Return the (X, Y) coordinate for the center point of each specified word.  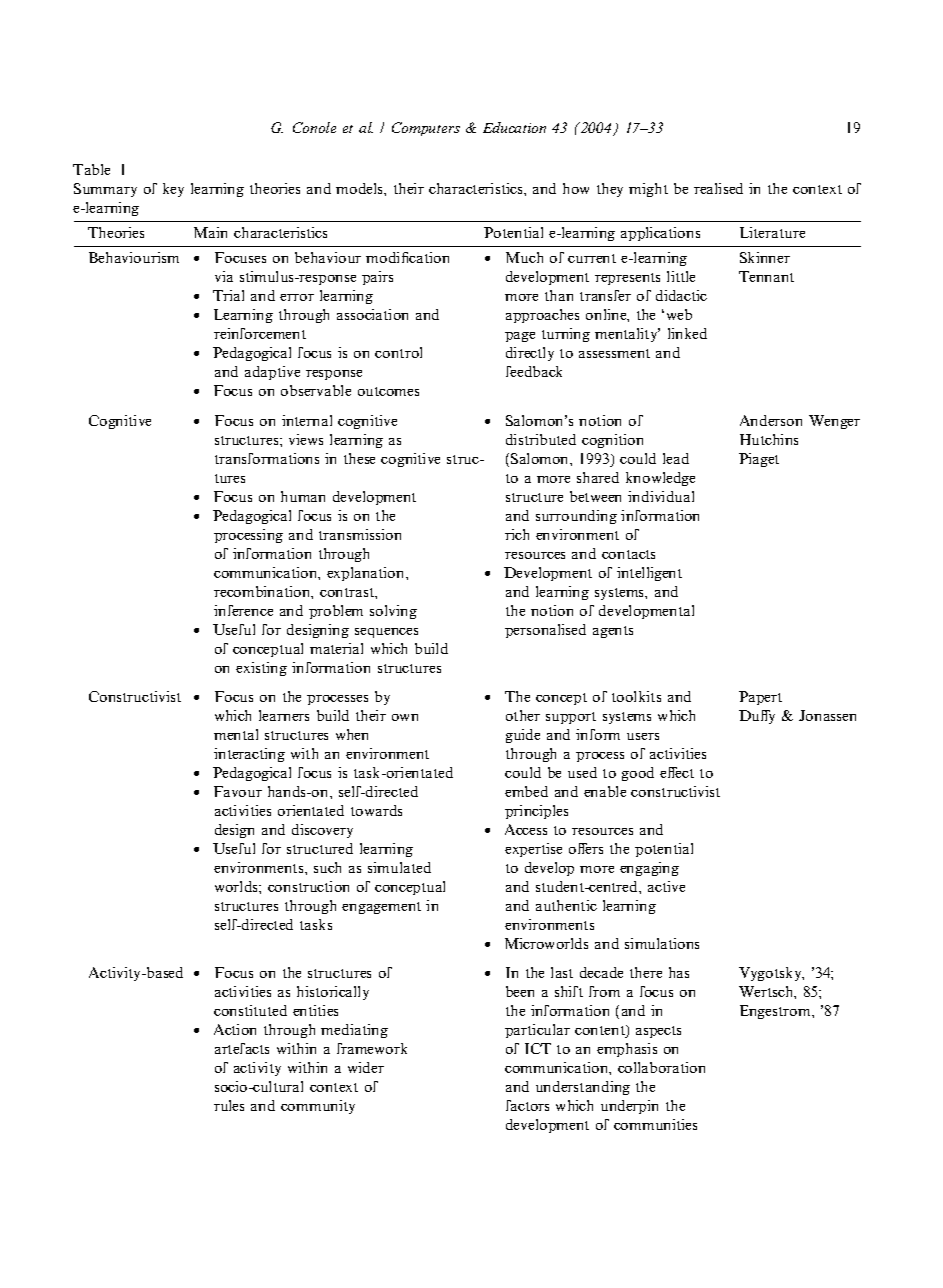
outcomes (388, 391)
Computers (426, 129)
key (173, 190)
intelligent (649, 574)
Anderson (771, 420)
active (666, 886)
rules (229, 1105)
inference (243, 610)
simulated (399, 867)
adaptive (272, 373)
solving (393, 612)
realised (718, 188)
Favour (238, 791)
